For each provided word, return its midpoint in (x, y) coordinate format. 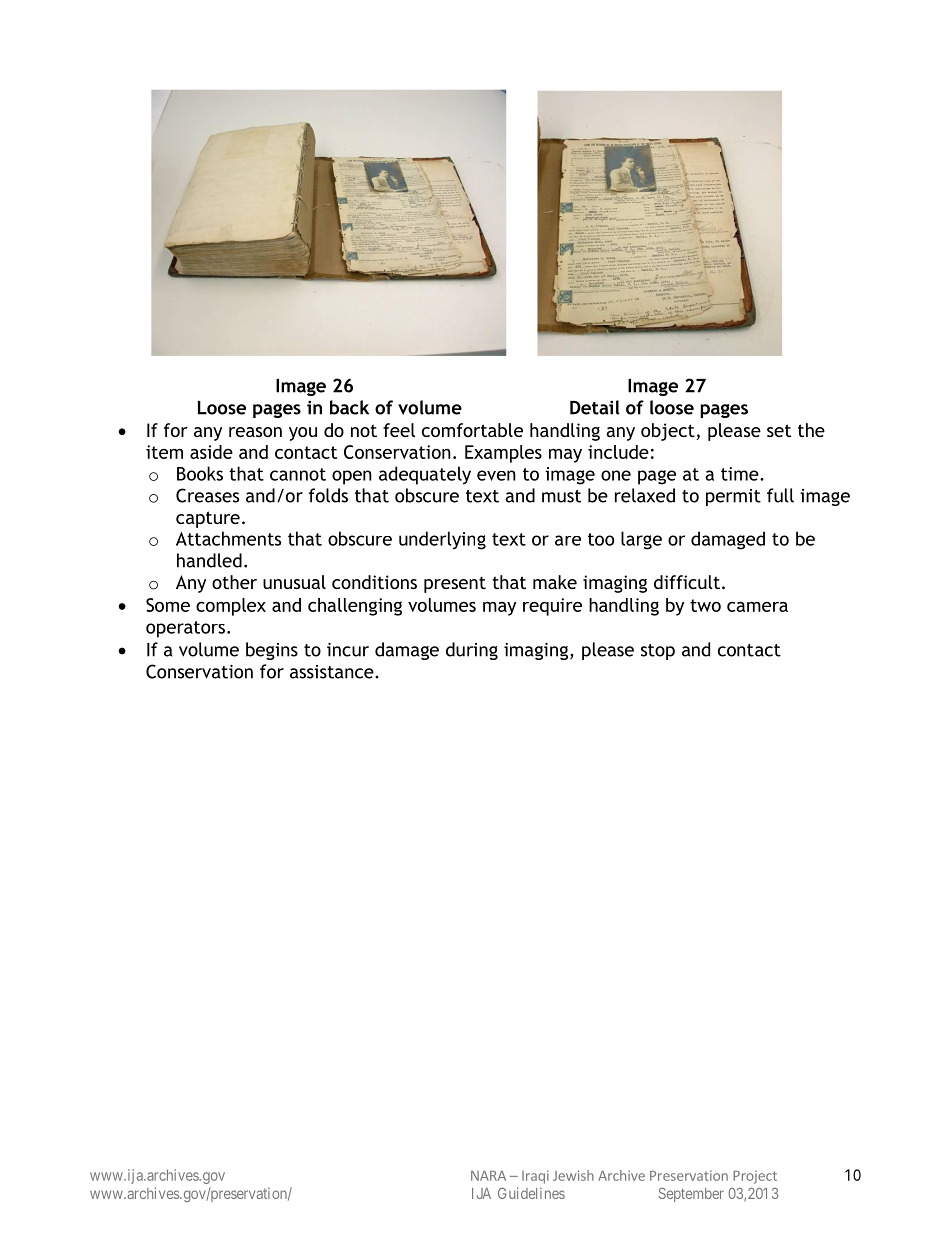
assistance (333, 672)
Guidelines (531, 1193)
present (455, 585)
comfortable (472, 430)
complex (231, 607)
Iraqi (535, 1177)
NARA (488, 1175)
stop (658, 652)
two (705, 605)
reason (255, 432)
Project (755, 1177)
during (472, 651)
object (668, 432)
